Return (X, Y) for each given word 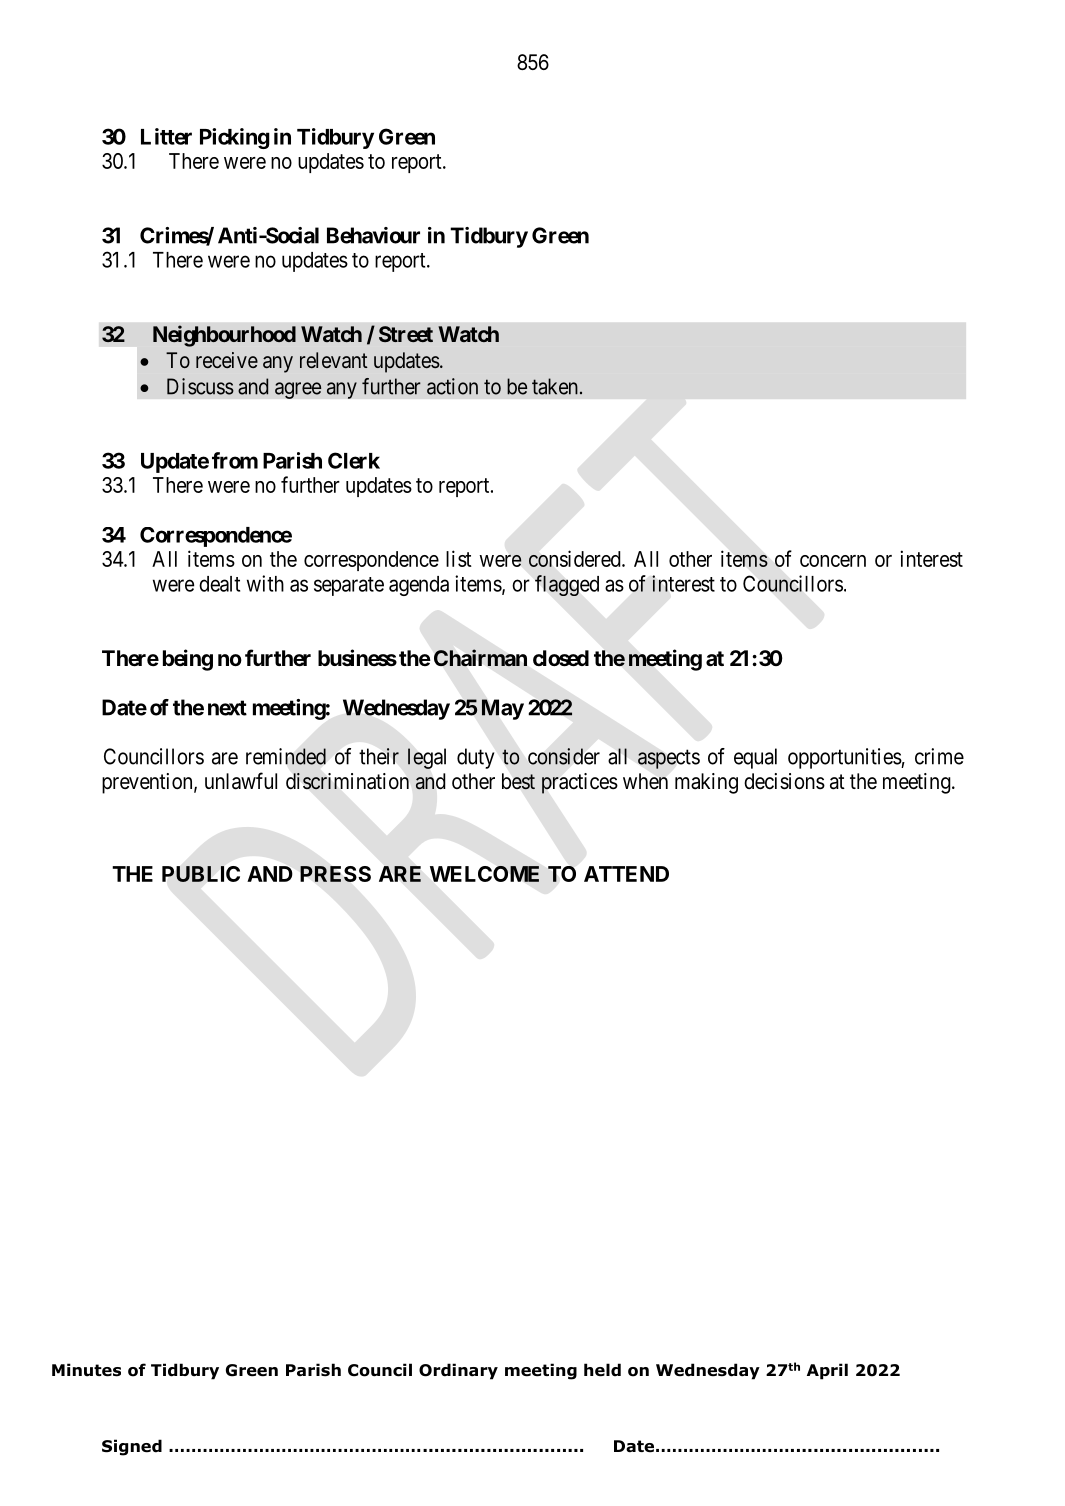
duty (475, 758)
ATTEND (626, 874)
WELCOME (484, 874)
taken (555, 386)
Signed (132, 1447)
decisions (784, 781)
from (235, 460)
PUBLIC (201, 874)
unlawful (241, 781)
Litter (166, 136)
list (459, 558)
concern (833, 561)
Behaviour (373, 235)
